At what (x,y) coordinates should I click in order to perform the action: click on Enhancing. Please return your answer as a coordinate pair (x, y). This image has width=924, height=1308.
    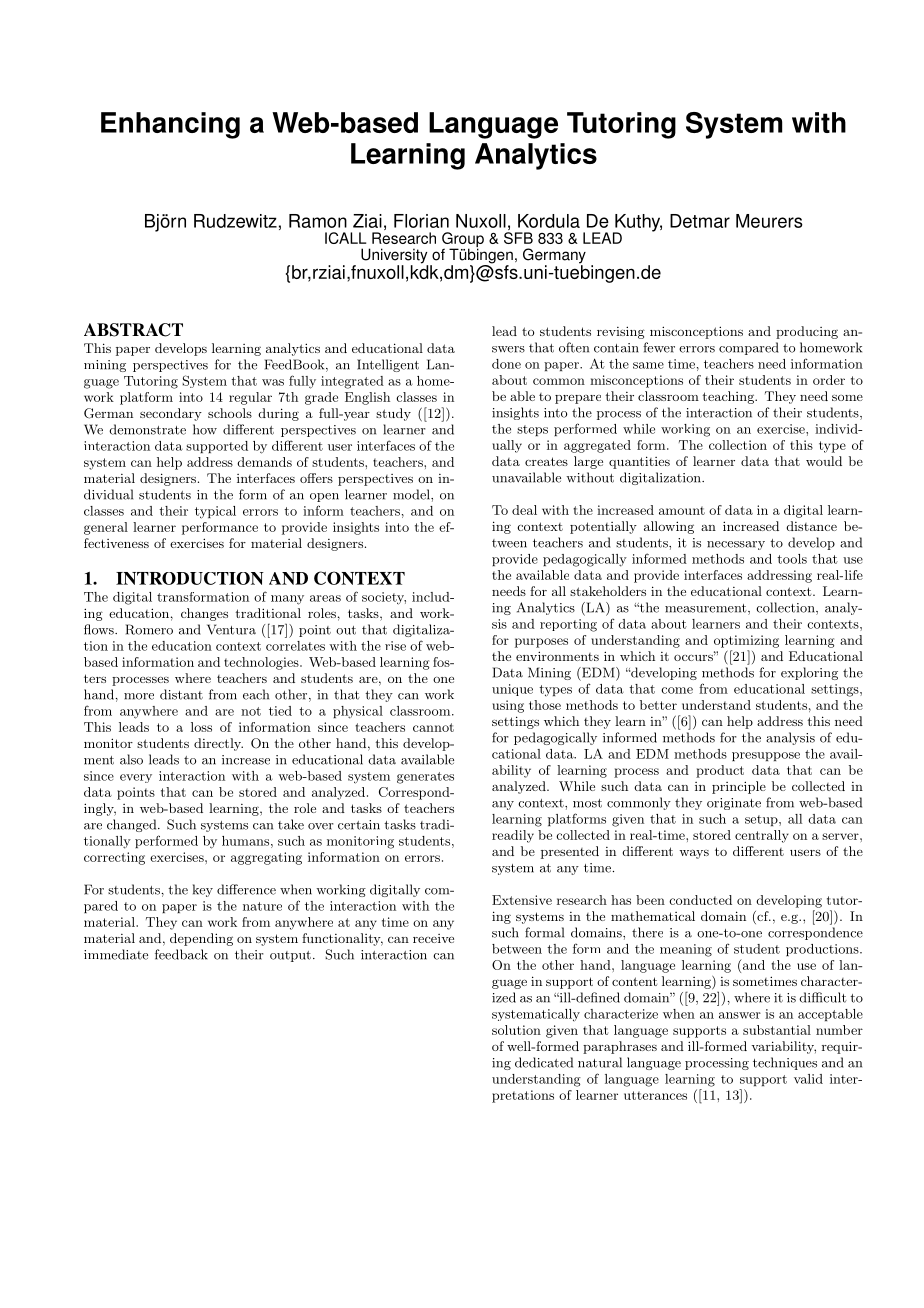
    Looking at the image, I should click on (170, 125).
